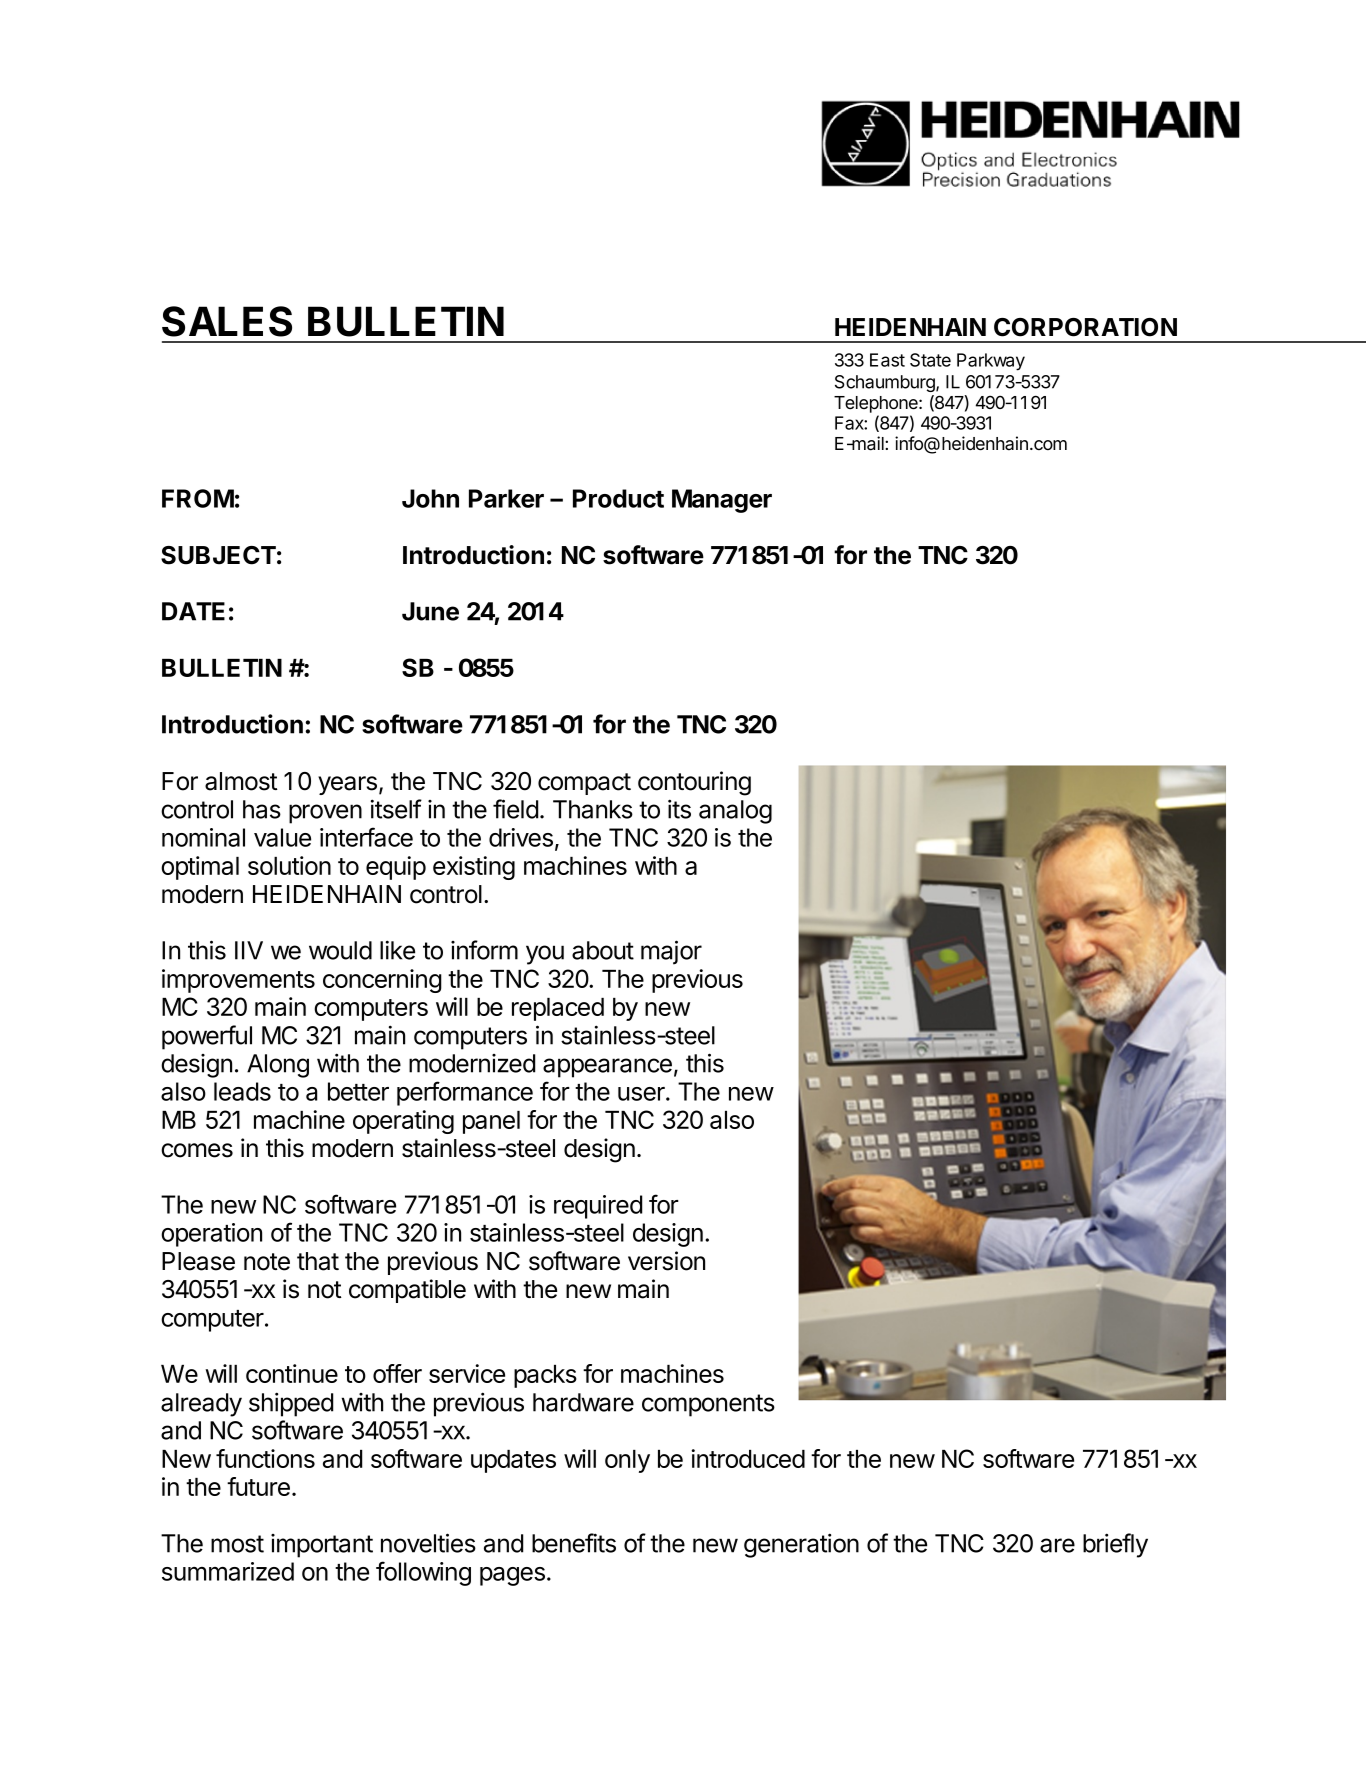  Describe the element at coordinates (347, 785) in the image. I see `years` at that location.
